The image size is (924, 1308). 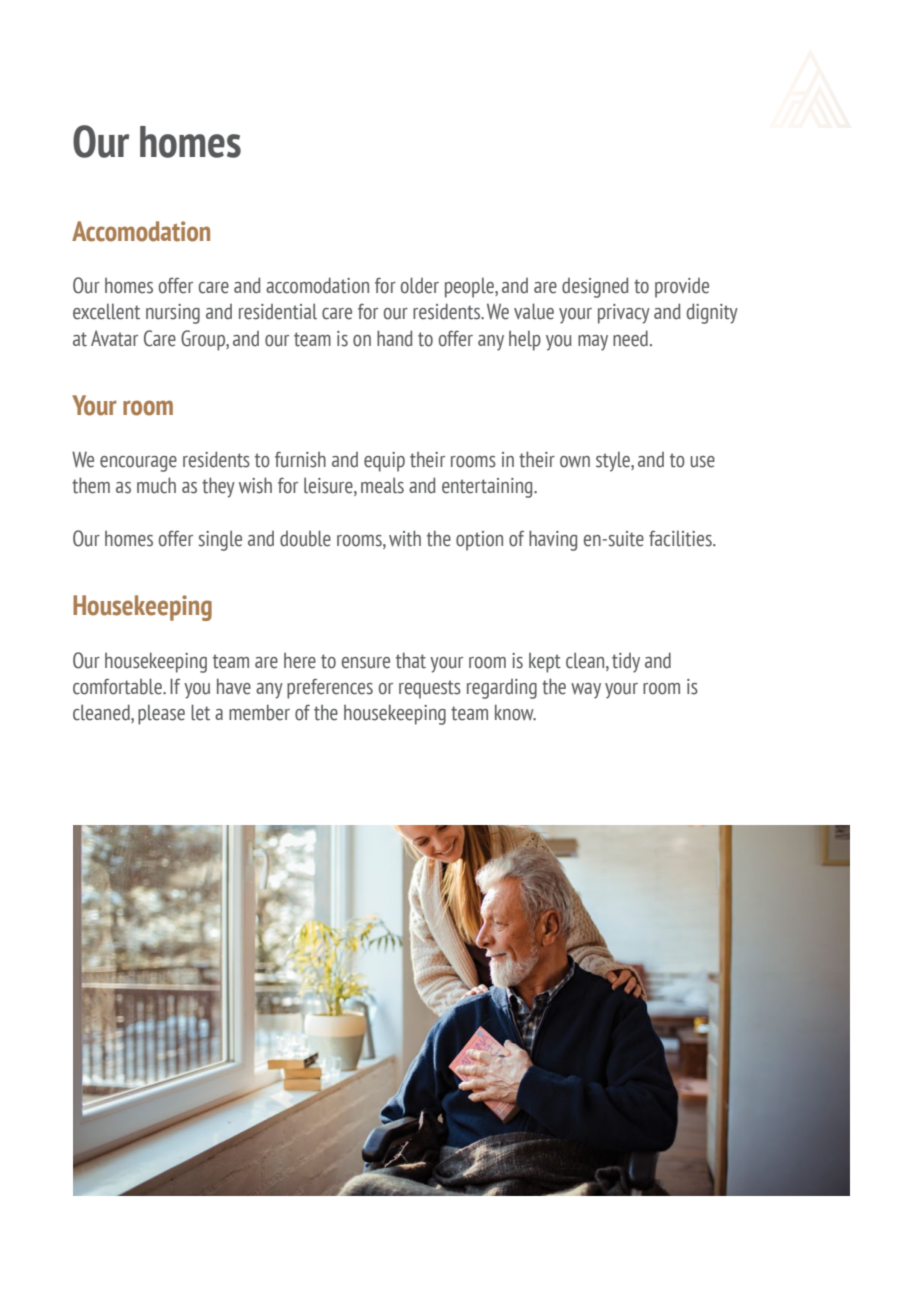 I want to click on that, so click(x=411, y=660).
